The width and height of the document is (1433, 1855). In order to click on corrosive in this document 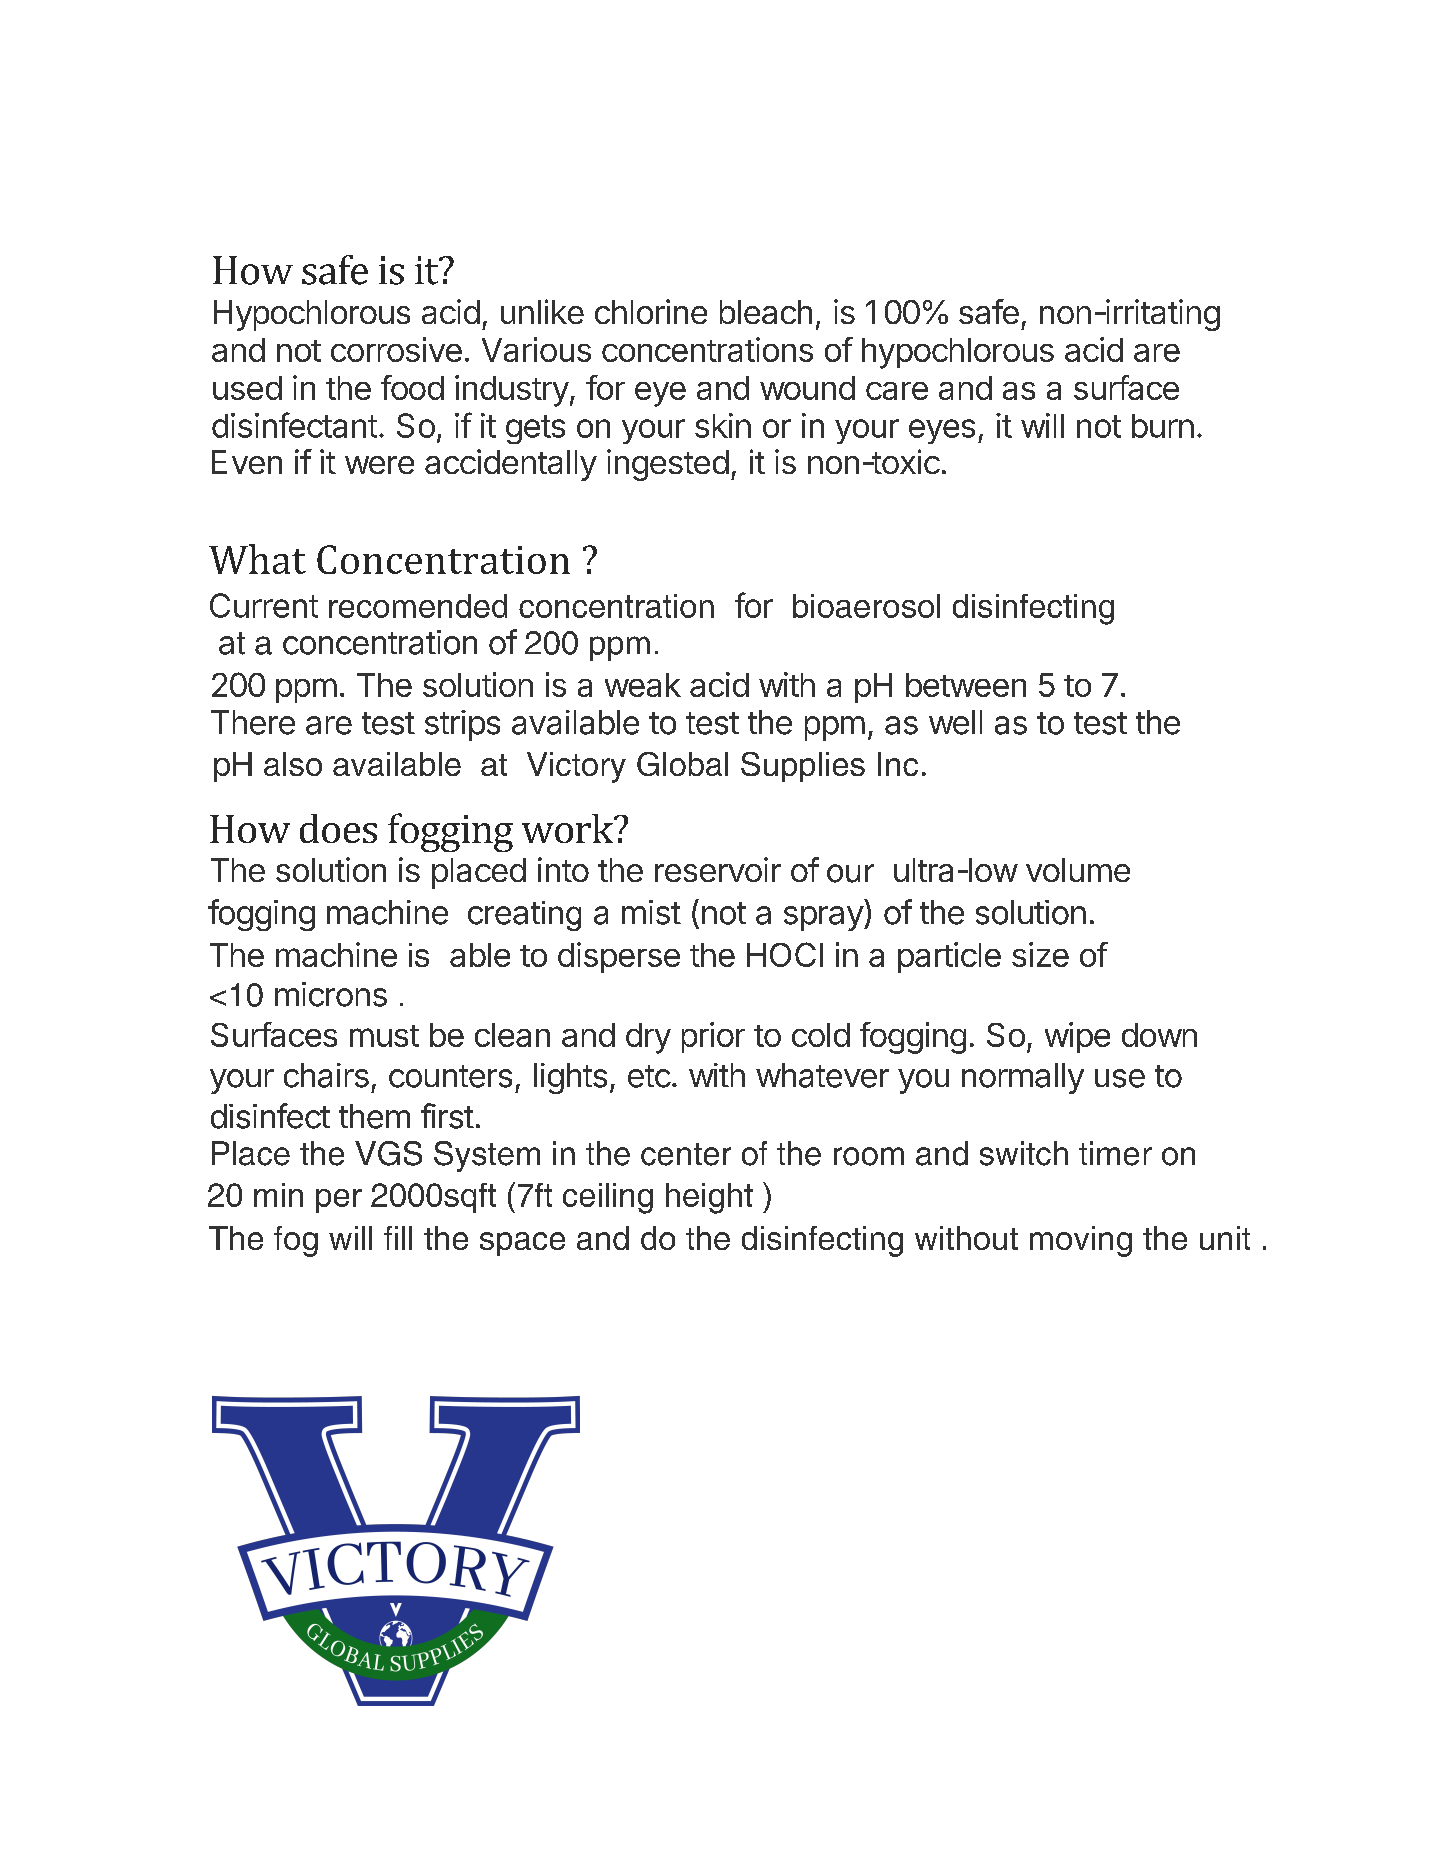, I will do `click(396, 349)`.
